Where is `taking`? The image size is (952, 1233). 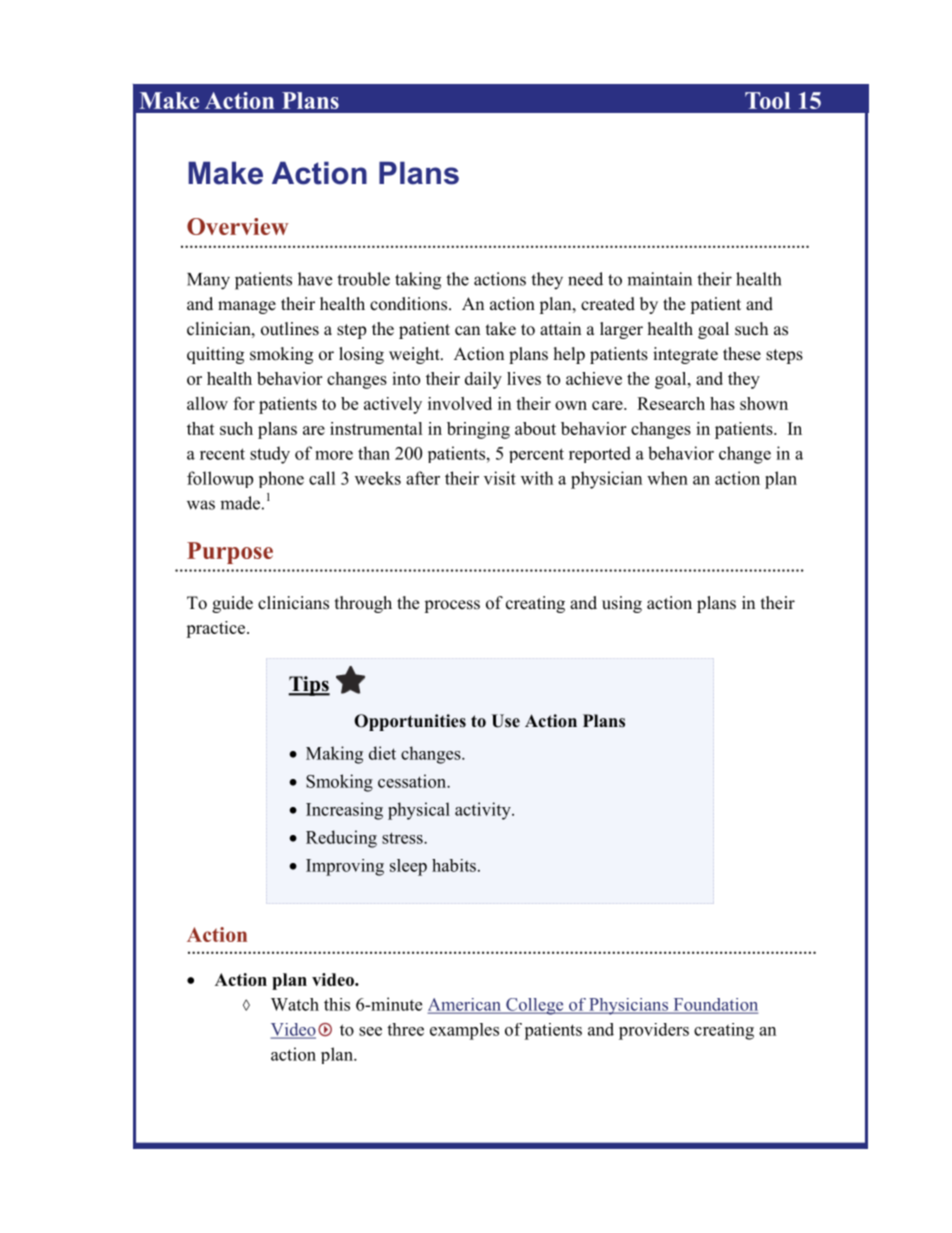
taking is located at coordinates (418, 281).
